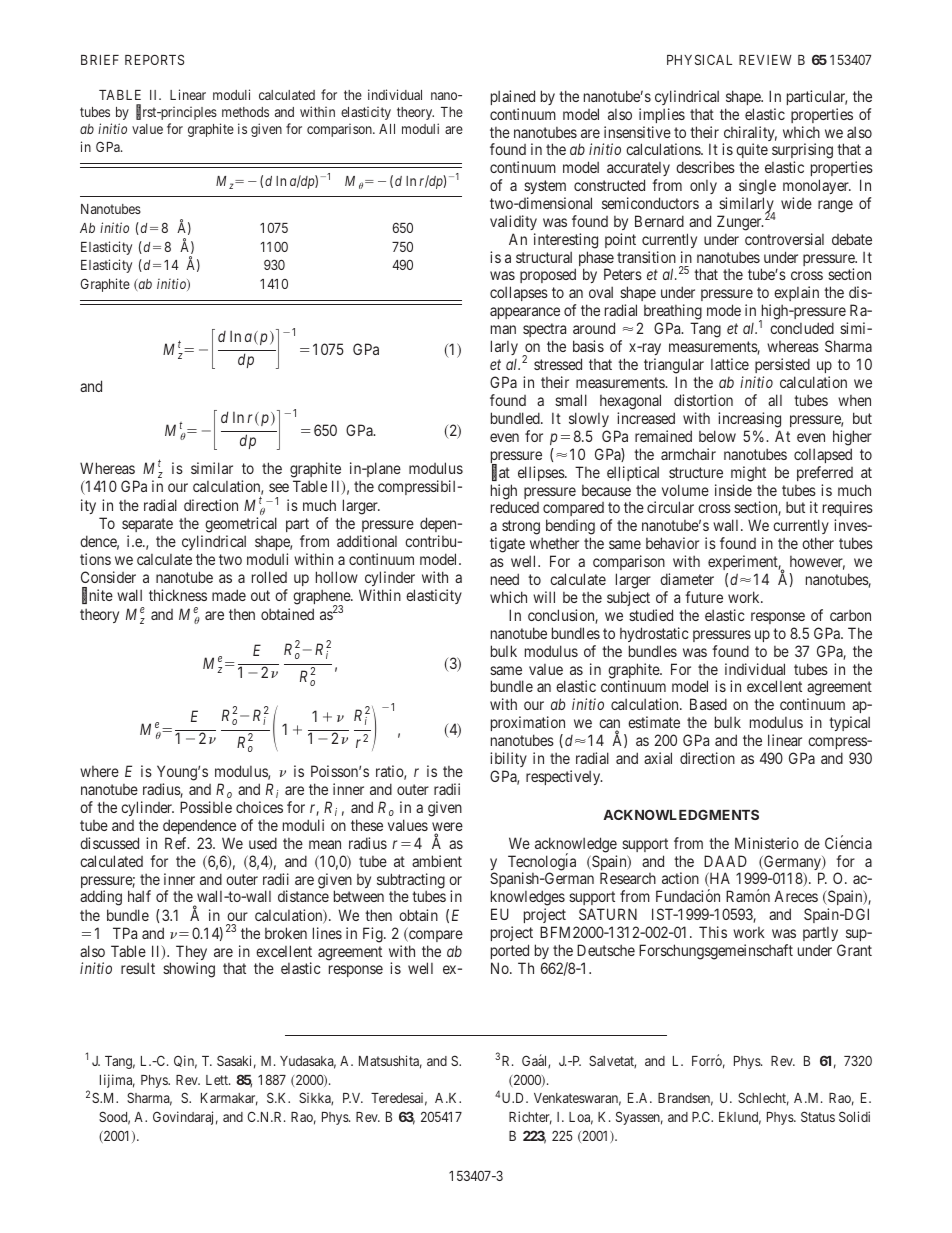  I want to click on Lett, so click(218, 1080).
